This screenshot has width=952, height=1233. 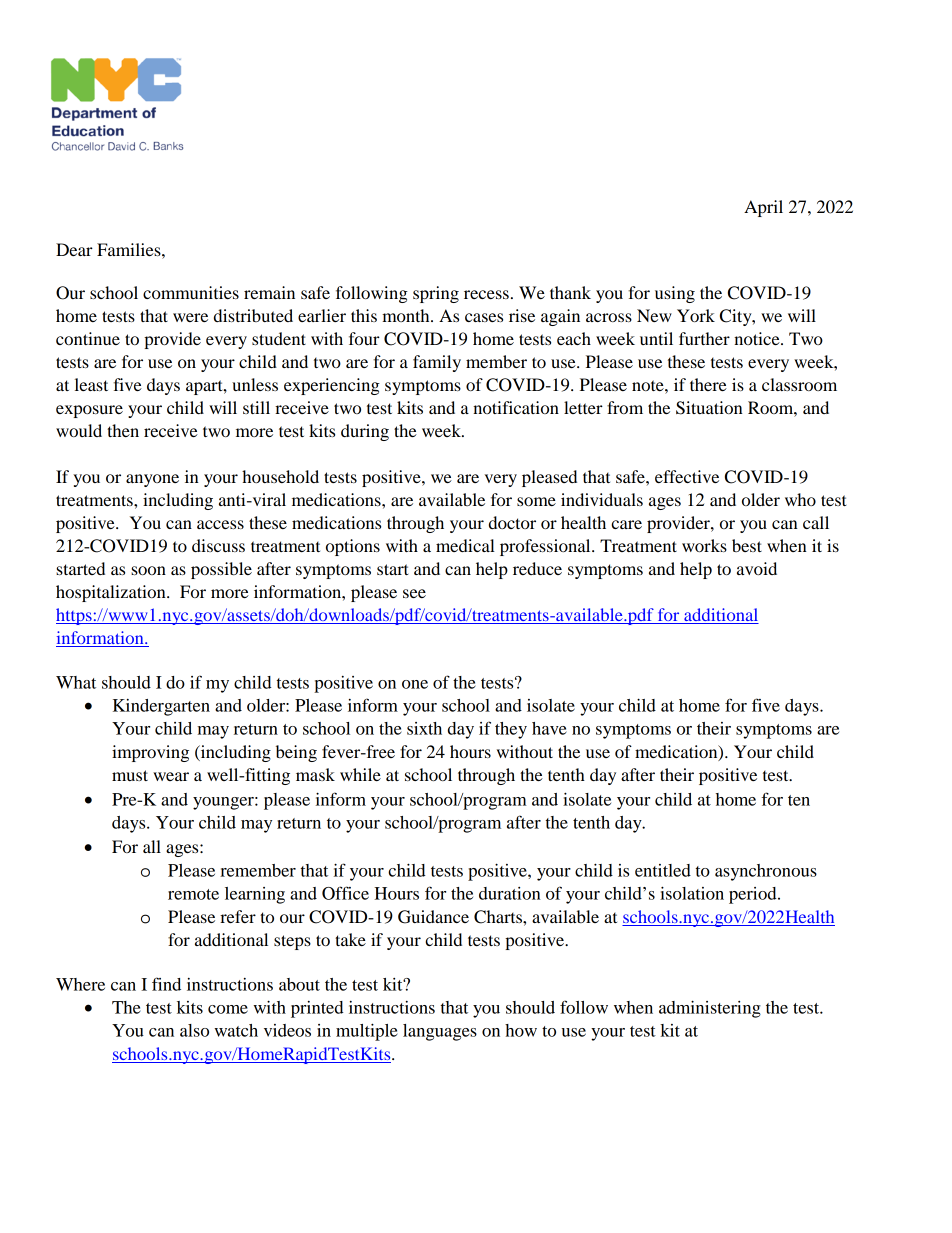 I want to click on wear, so click(x=171, y=776).
